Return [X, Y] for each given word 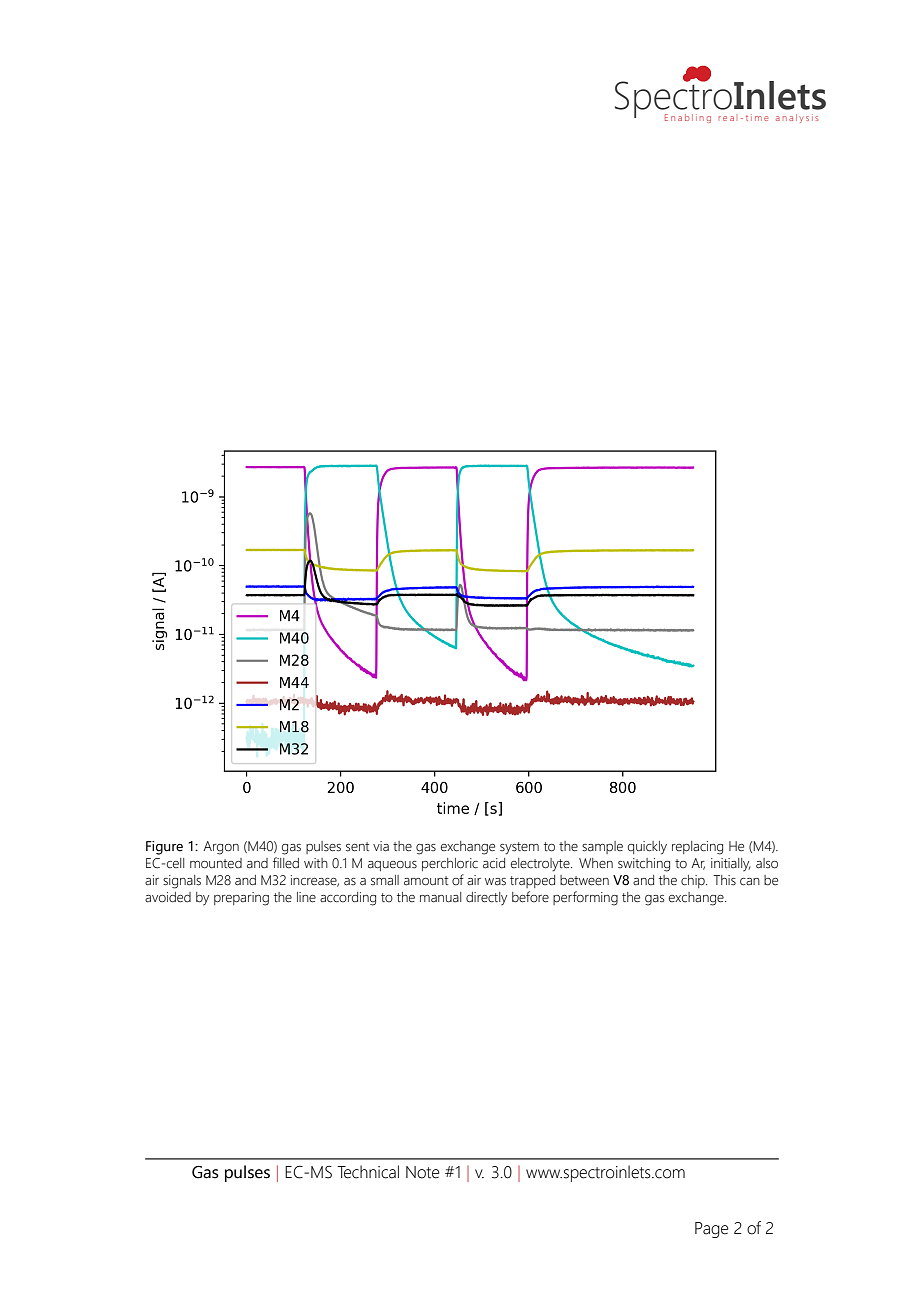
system [519, 848]
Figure [164, 848]
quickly [647, 848]
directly [486, 898]
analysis [797, 118]
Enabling [688, 118]
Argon [221, 848]
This [724, 880]
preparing [241, 899]
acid [494, 863]
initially [730, 864]
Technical [368, 1172]
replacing [697, 848]
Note [423, 1172]
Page [712, 1230]
